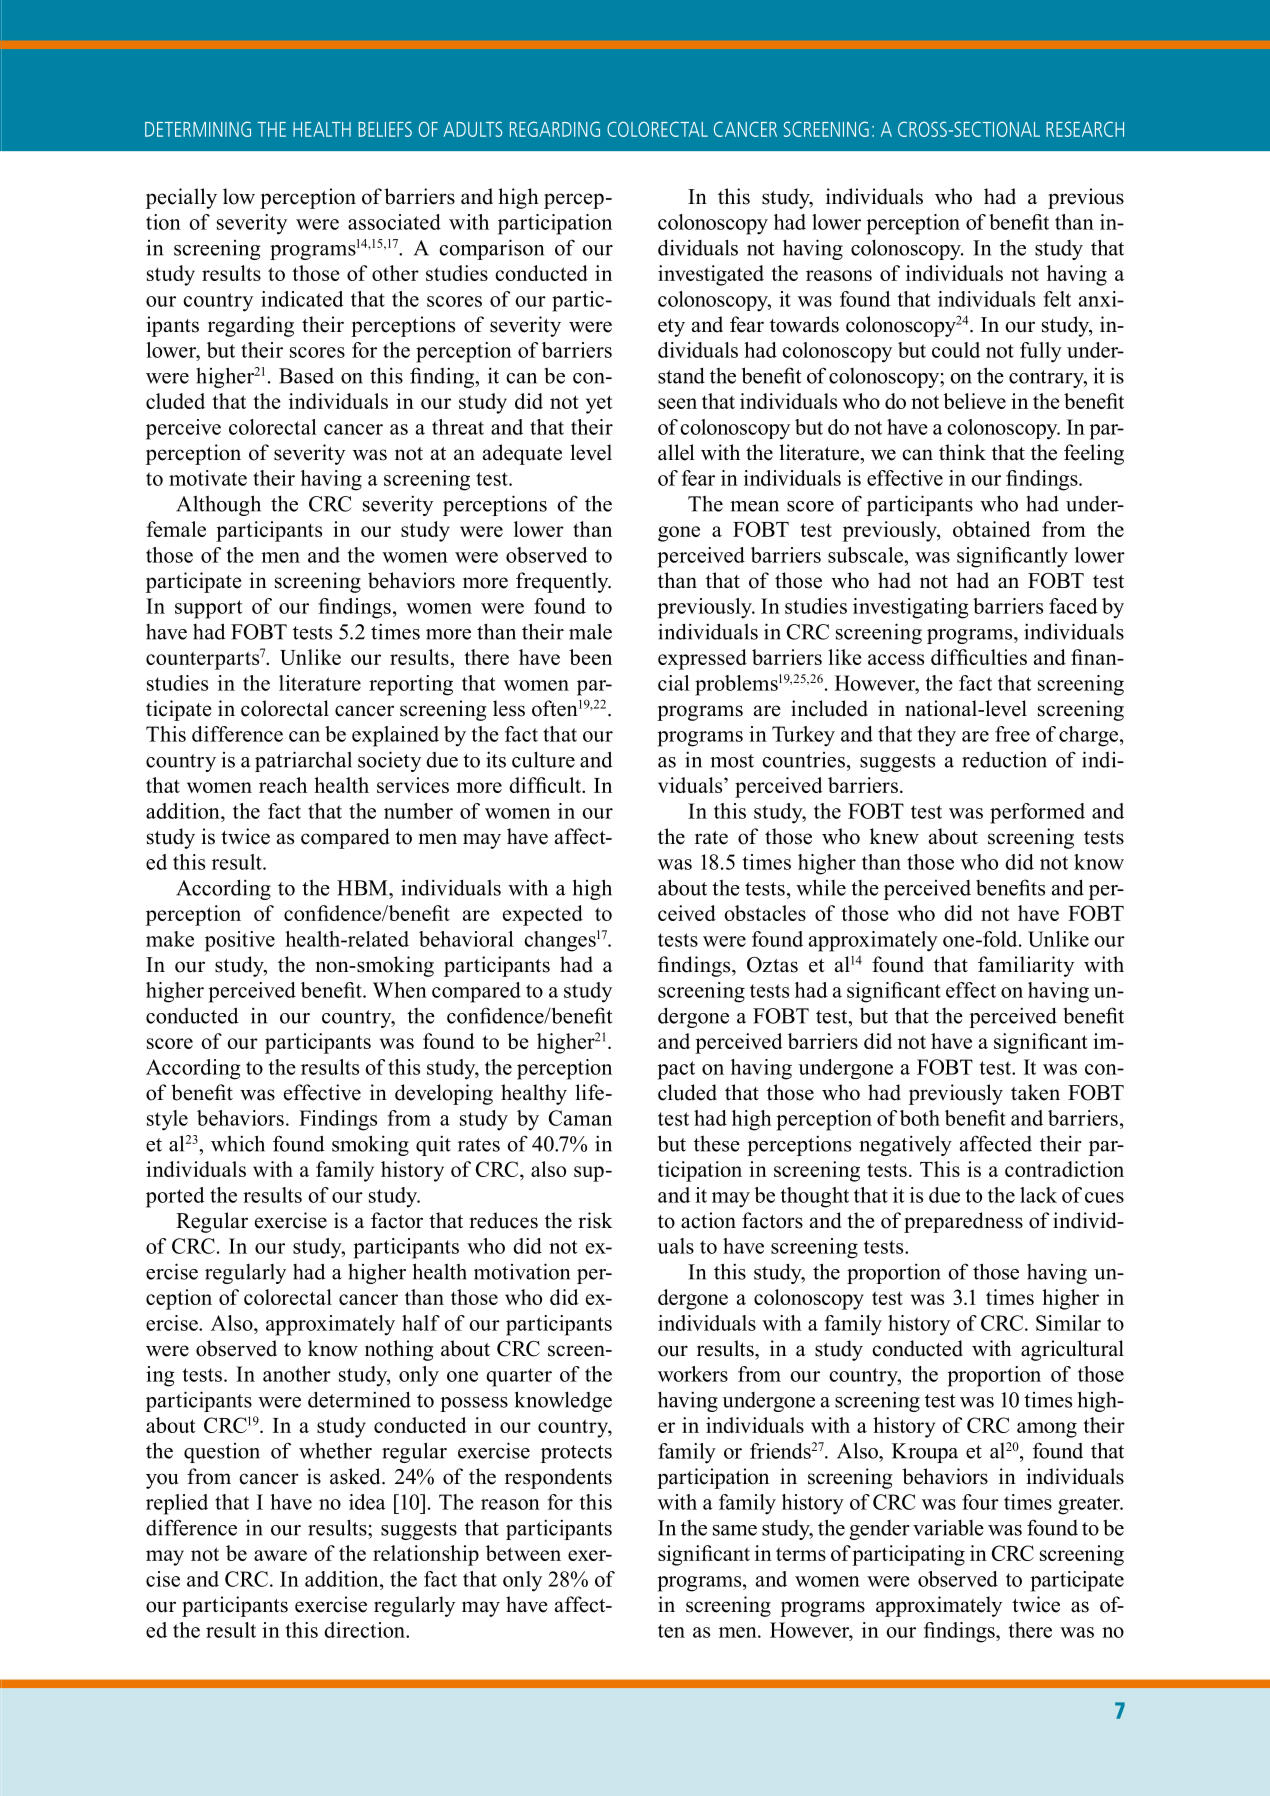 The height and width of the screenshot is (1796, 1270). I want to click on Although, so click(218, 505).
